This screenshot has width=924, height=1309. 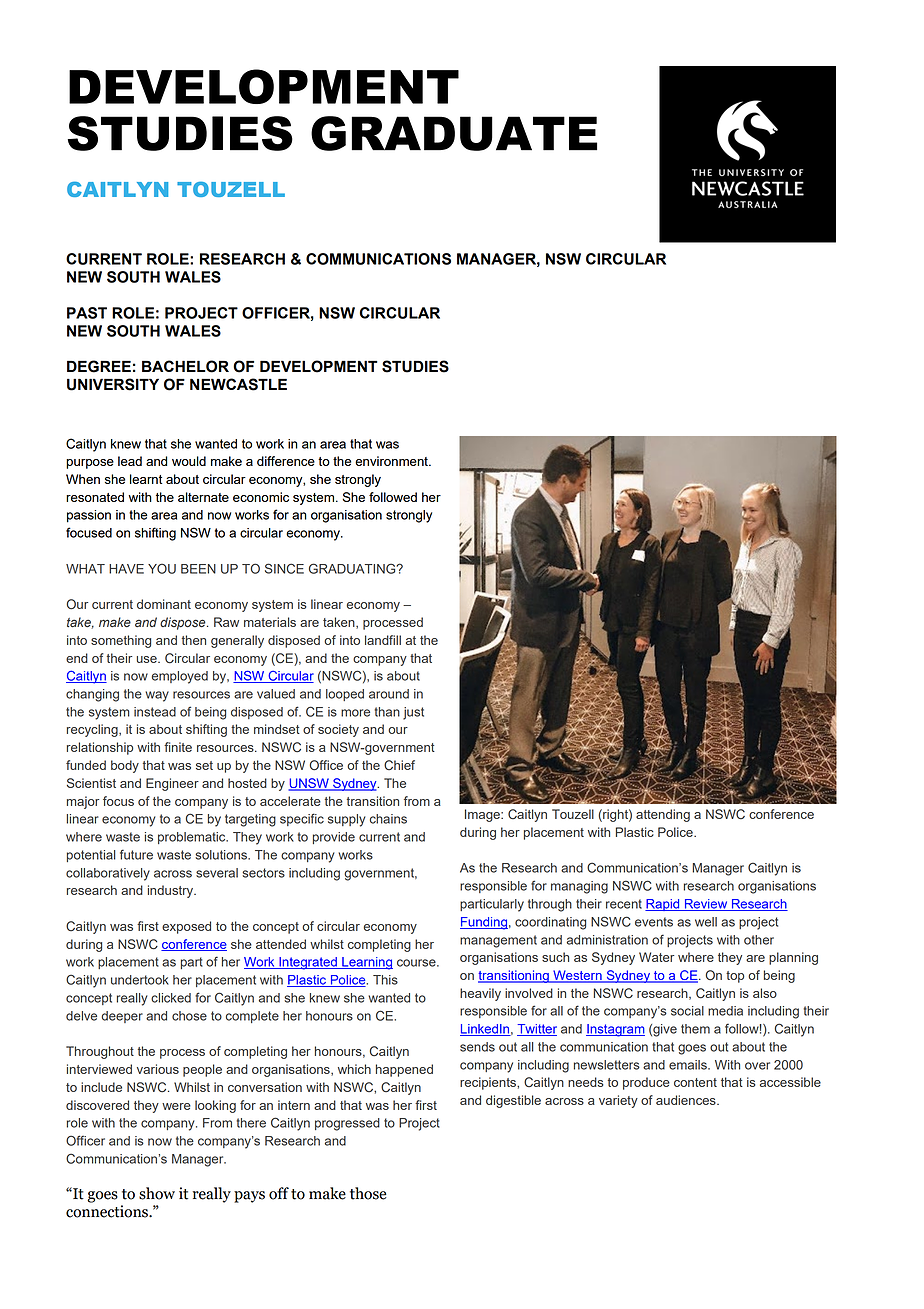 What do you see at coordinates (663, 815) in the screenshot?
I see `attending` at bounding box center [663, 815].
